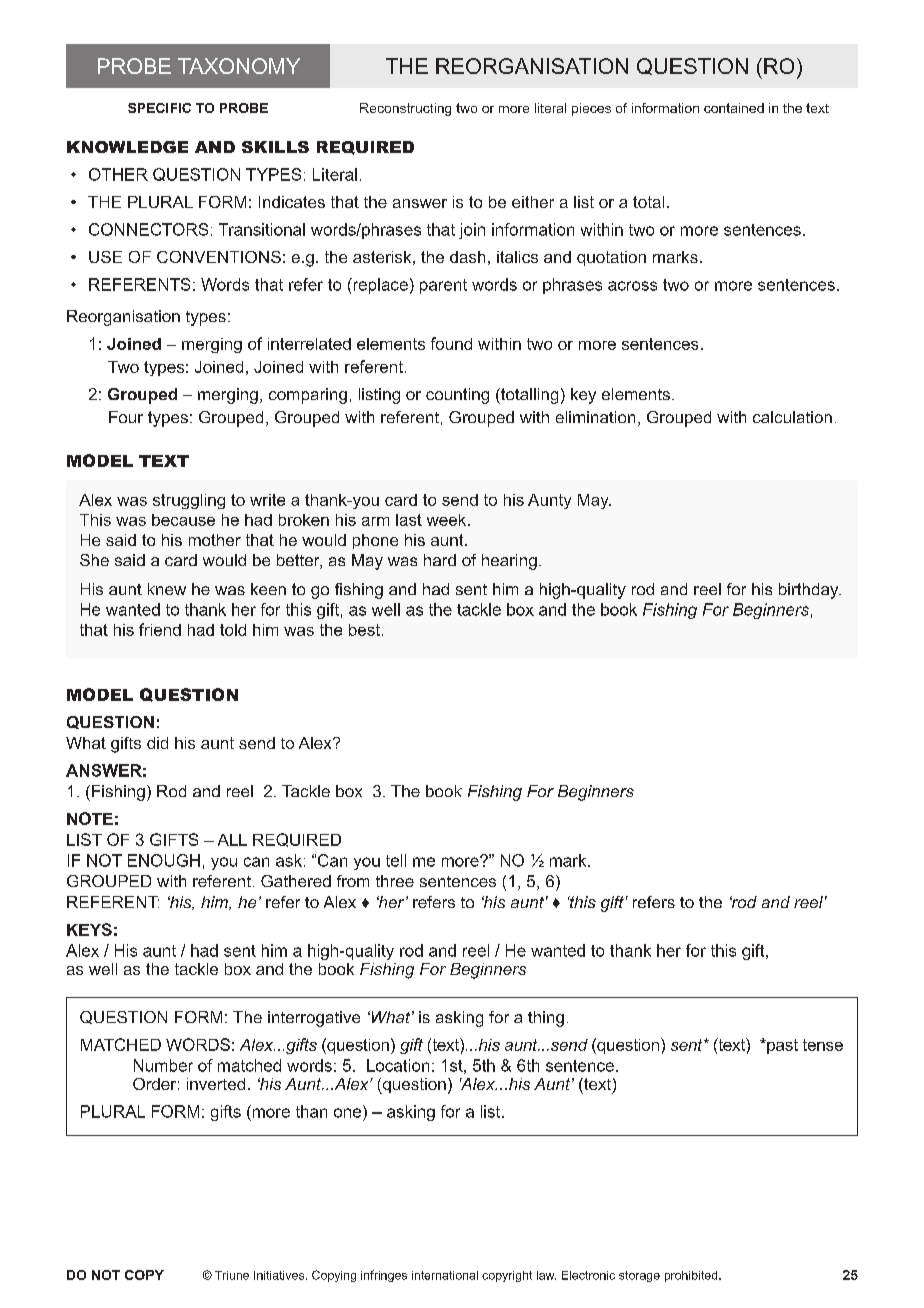 The image size is (924, 1308). I want to click on international, so click(445, 1275).
